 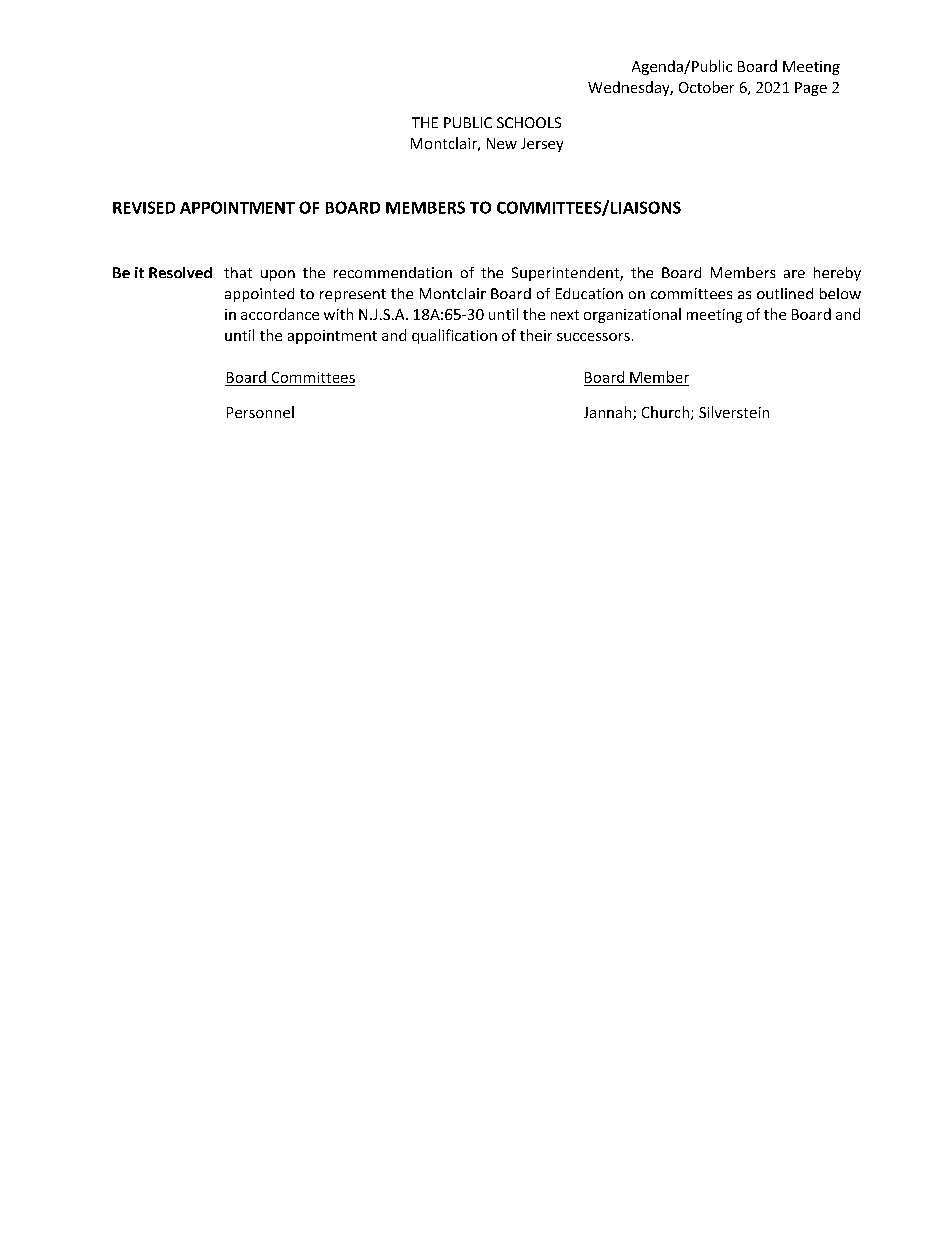 What do you see at coordinates (734, 412) in the page?
I see `Silverstein` at bounding box center [734, 412].
